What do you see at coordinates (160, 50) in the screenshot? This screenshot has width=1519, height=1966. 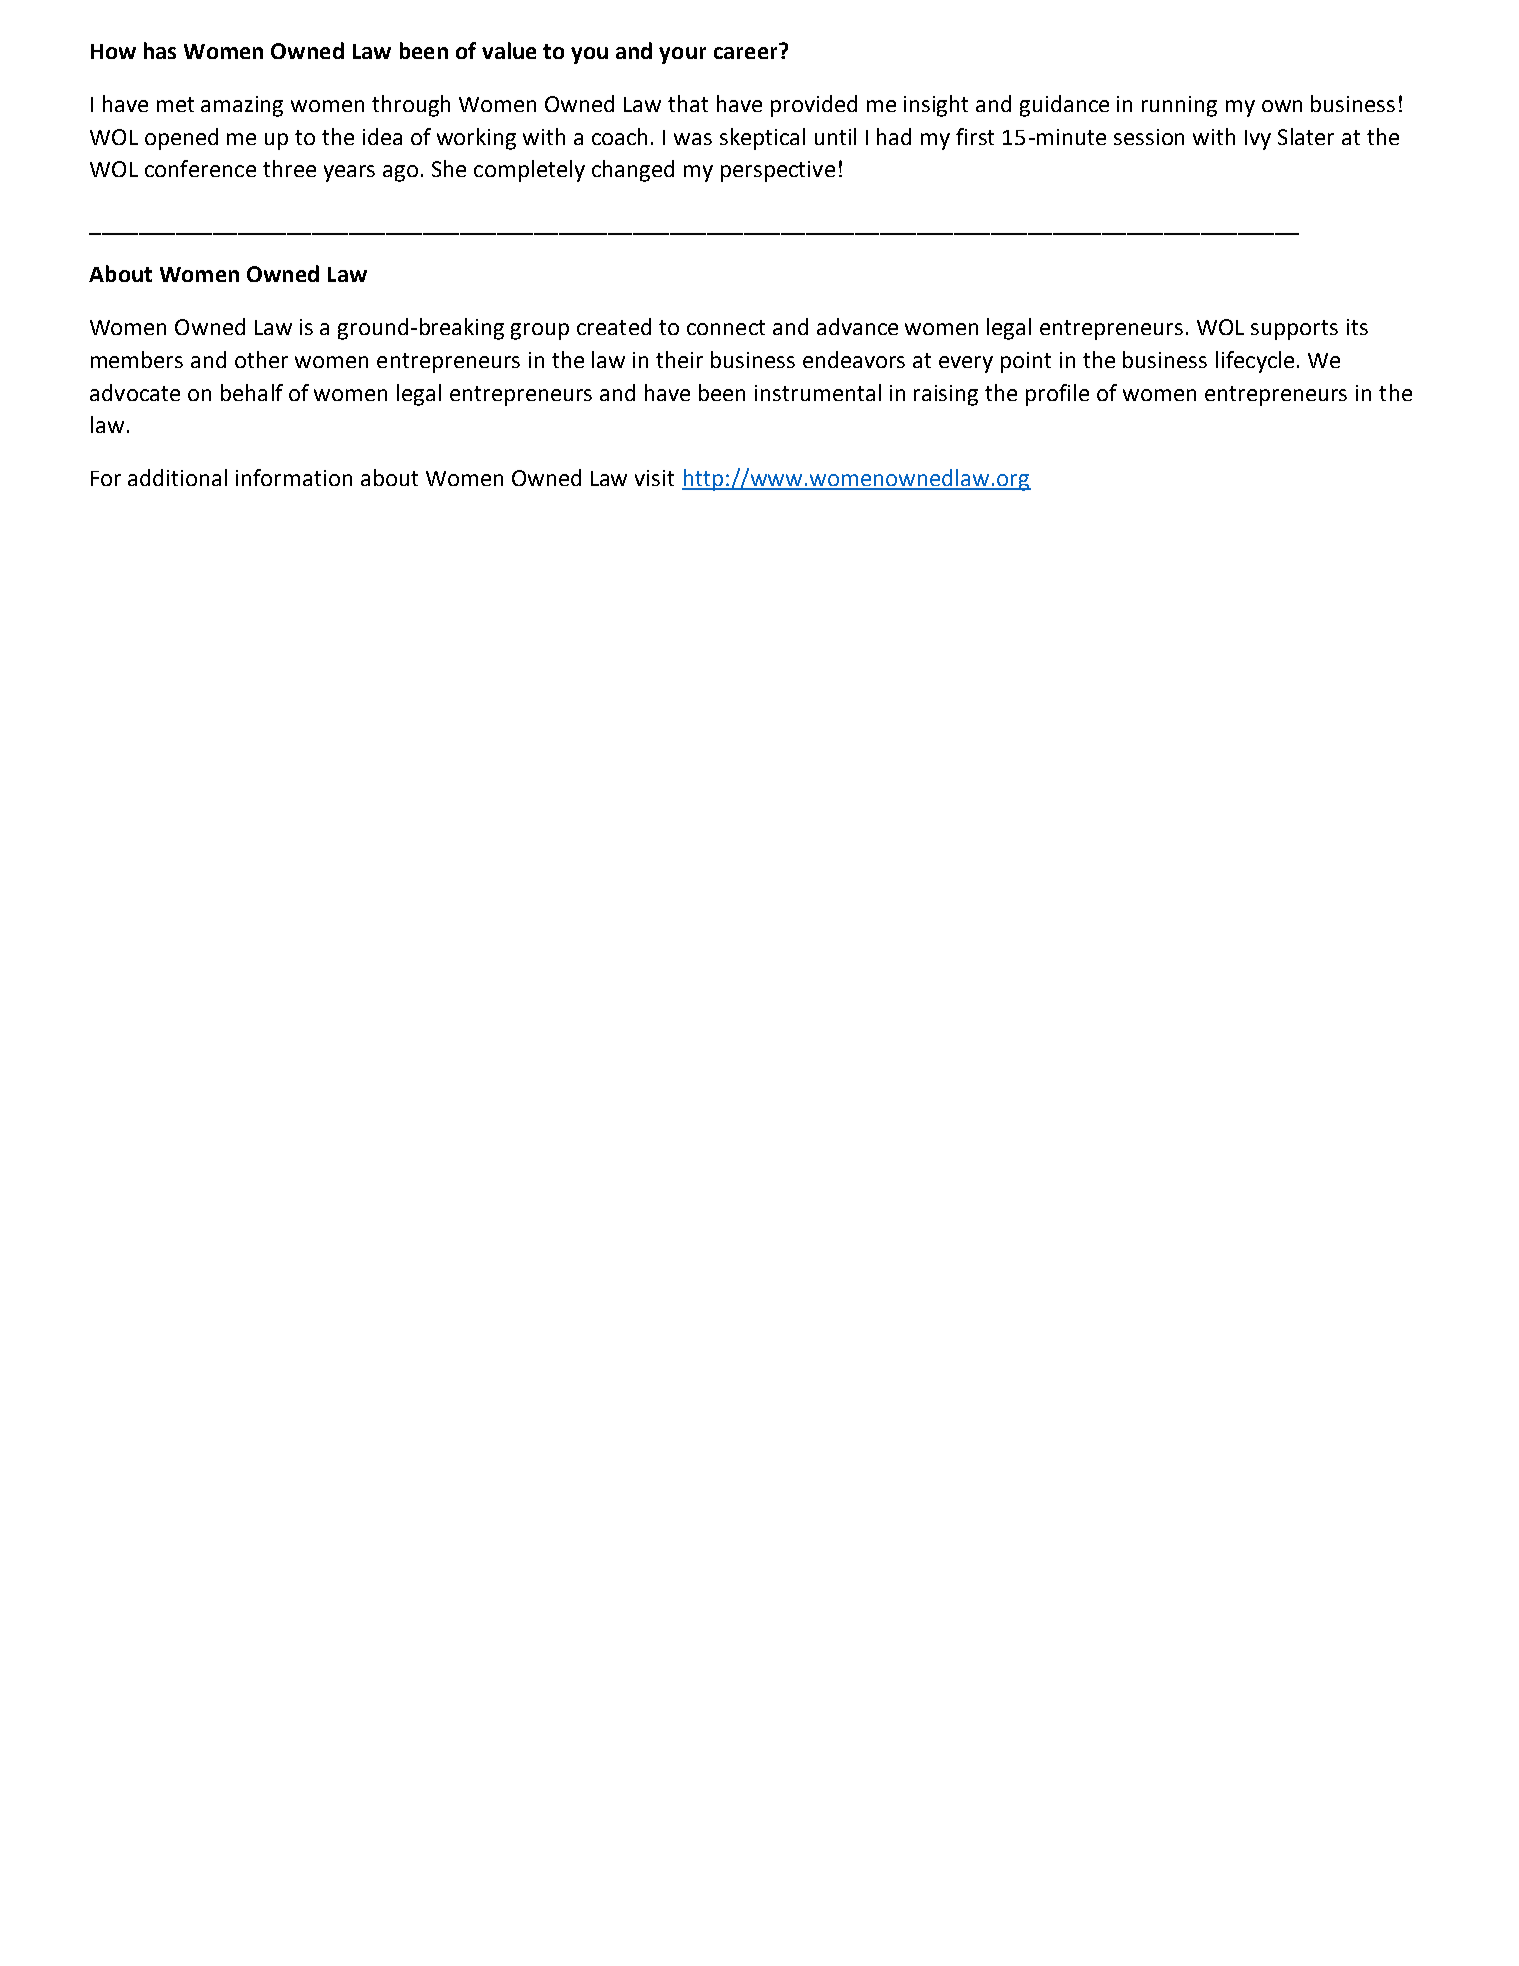 I see `has` at bounding box center [160, 50].
